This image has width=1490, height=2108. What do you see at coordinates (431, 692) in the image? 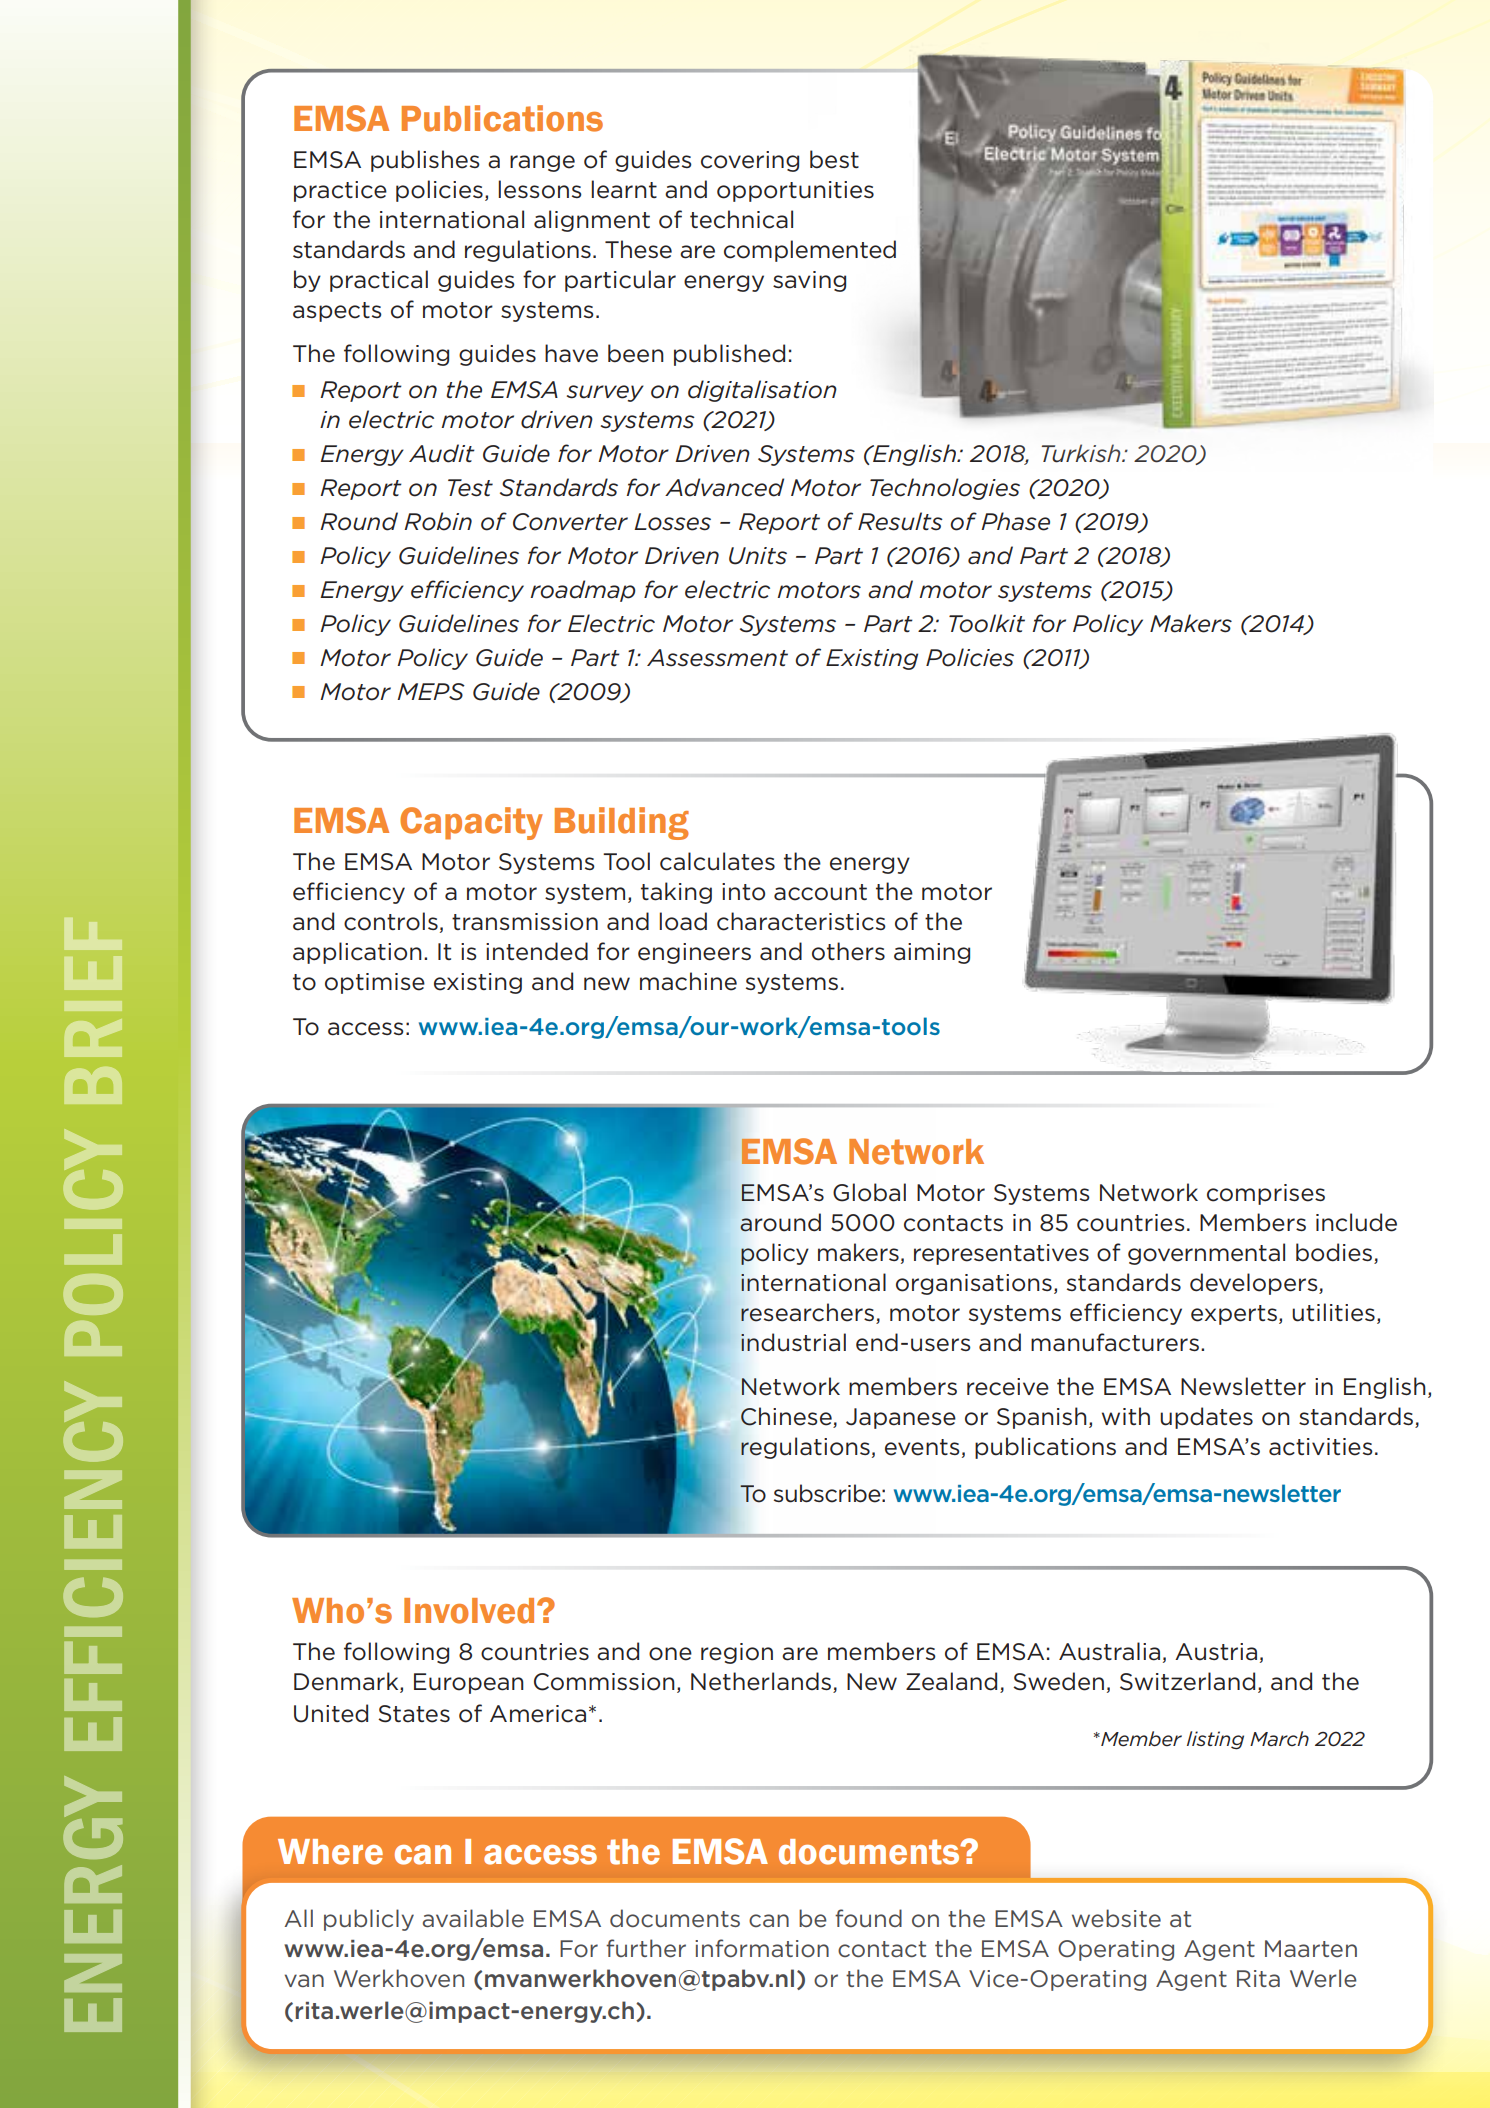
I see `MEPS` at bounding box center [431, 692].
